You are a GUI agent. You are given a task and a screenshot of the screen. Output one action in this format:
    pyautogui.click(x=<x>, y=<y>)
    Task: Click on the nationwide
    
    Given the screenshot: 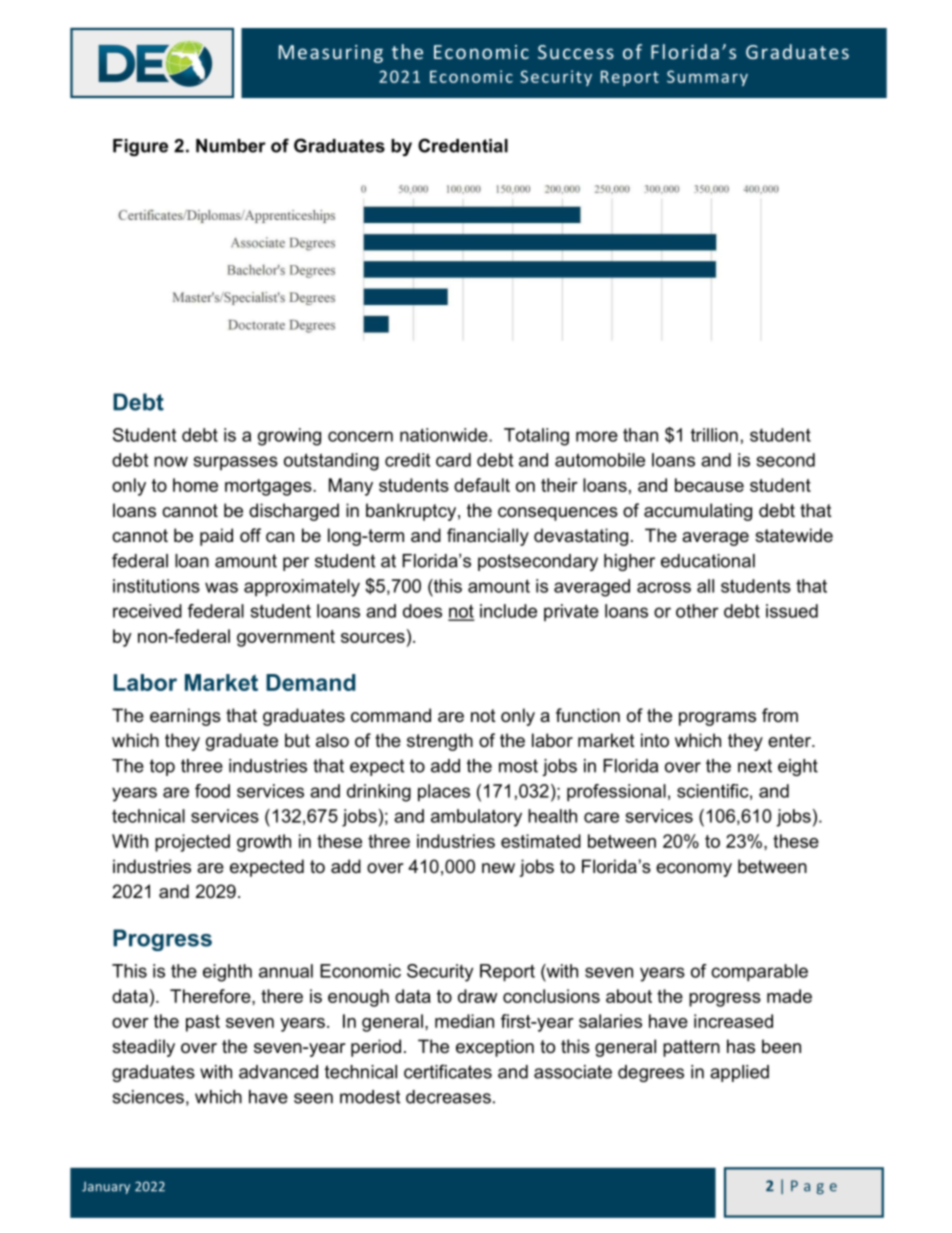 What is the action you would take?
    pyautogui.click(x=445, y=435)
